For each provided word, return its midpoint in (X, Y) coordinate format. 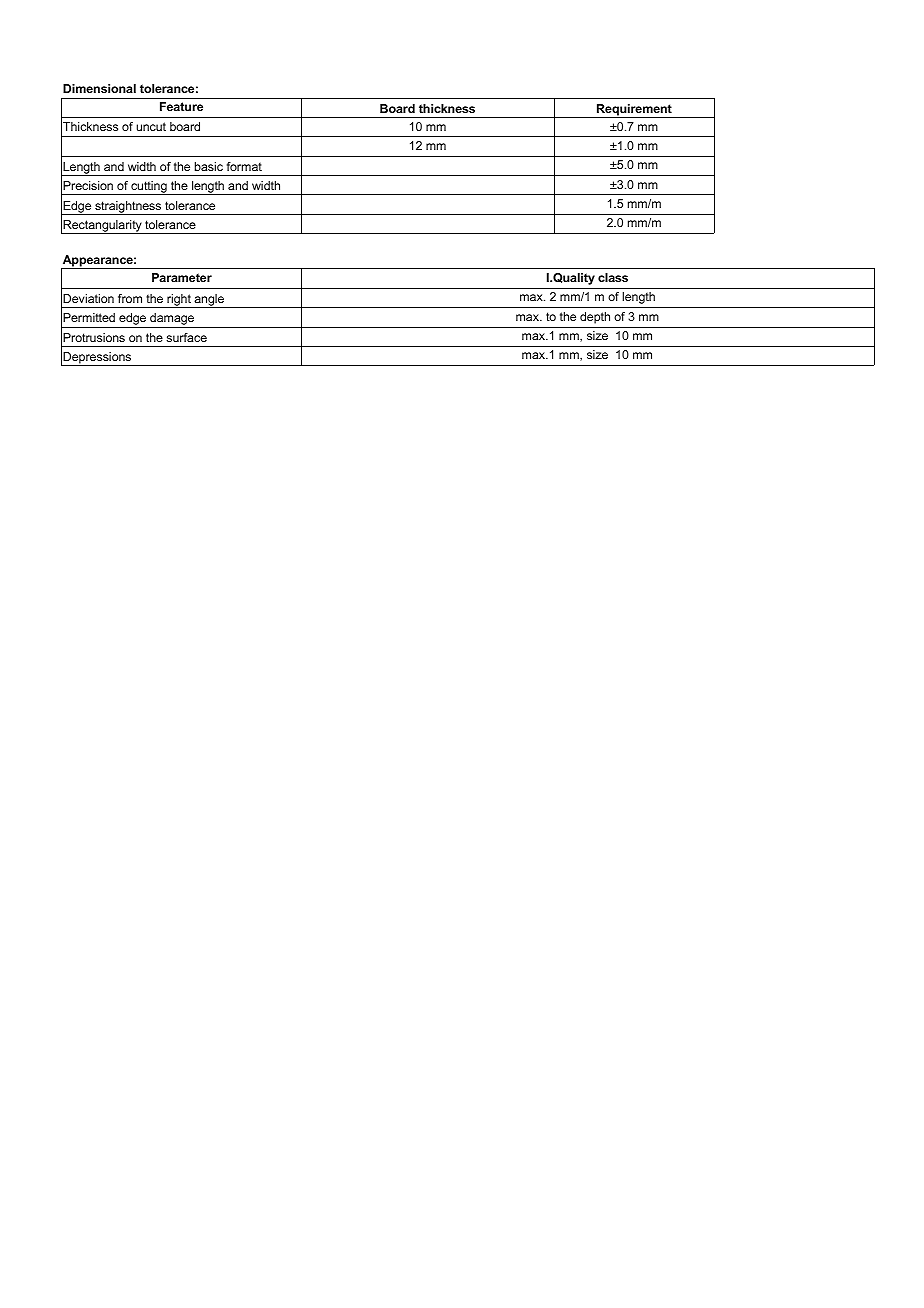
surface (186, 337)
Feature (181, 106)
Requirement (634, 111)
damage (172, 320)
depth (595, 318)
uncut (151, 126)
